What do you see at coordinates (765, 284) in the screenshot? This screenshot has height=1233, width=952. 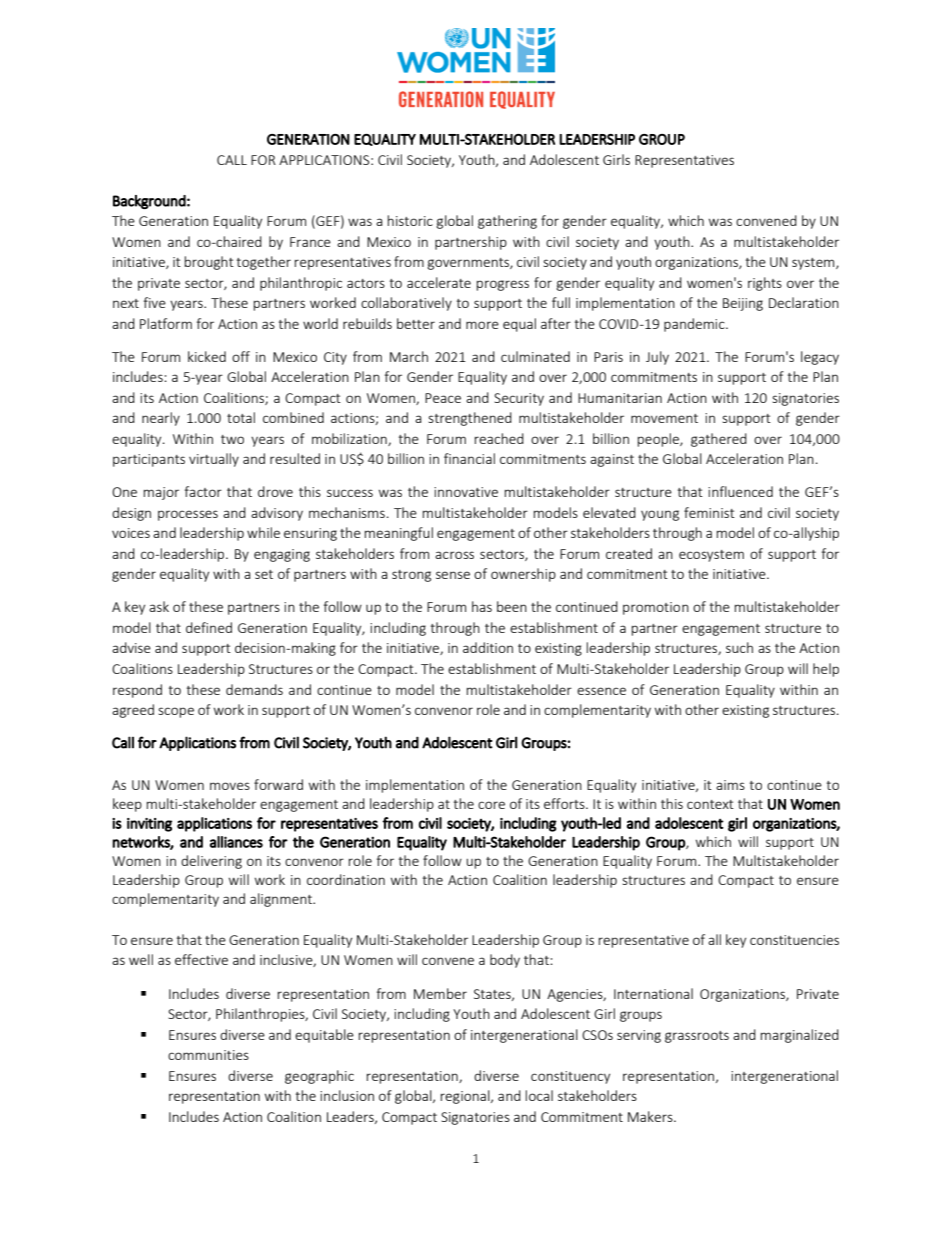 I see `rights` at bounding box center [765, 284].
